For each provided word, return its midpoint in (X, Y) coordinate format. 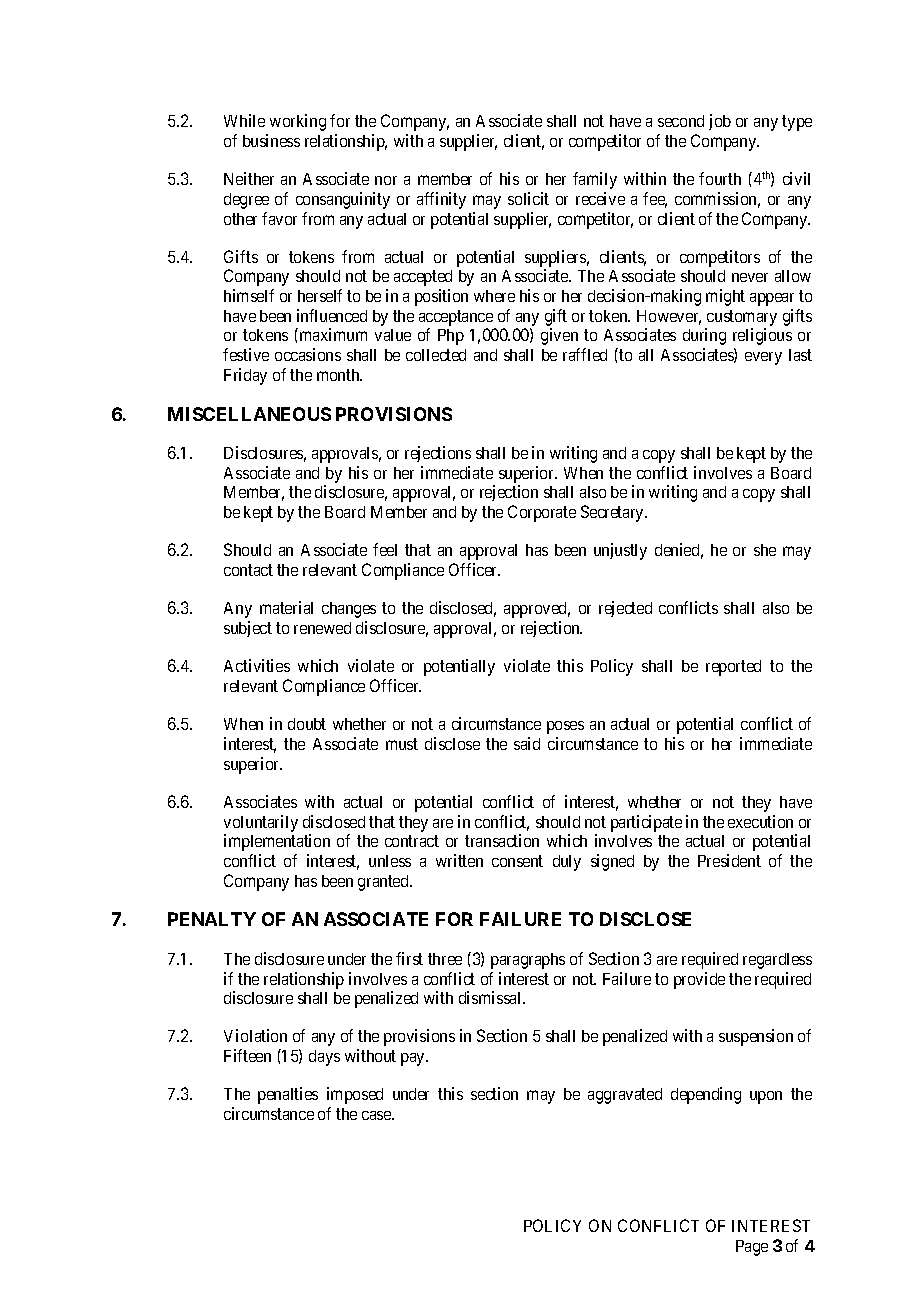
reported (733, 668)
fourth (720, 178)
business (271, 140)
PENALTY (212, 919)
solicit (528, 198)
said (527, 743)
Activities (257, 665)
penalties (288, 1095)
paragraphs (528, 961)
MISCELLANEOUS (249, 414)
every (763, 358)
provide (699, 980)
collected (436, 355)
